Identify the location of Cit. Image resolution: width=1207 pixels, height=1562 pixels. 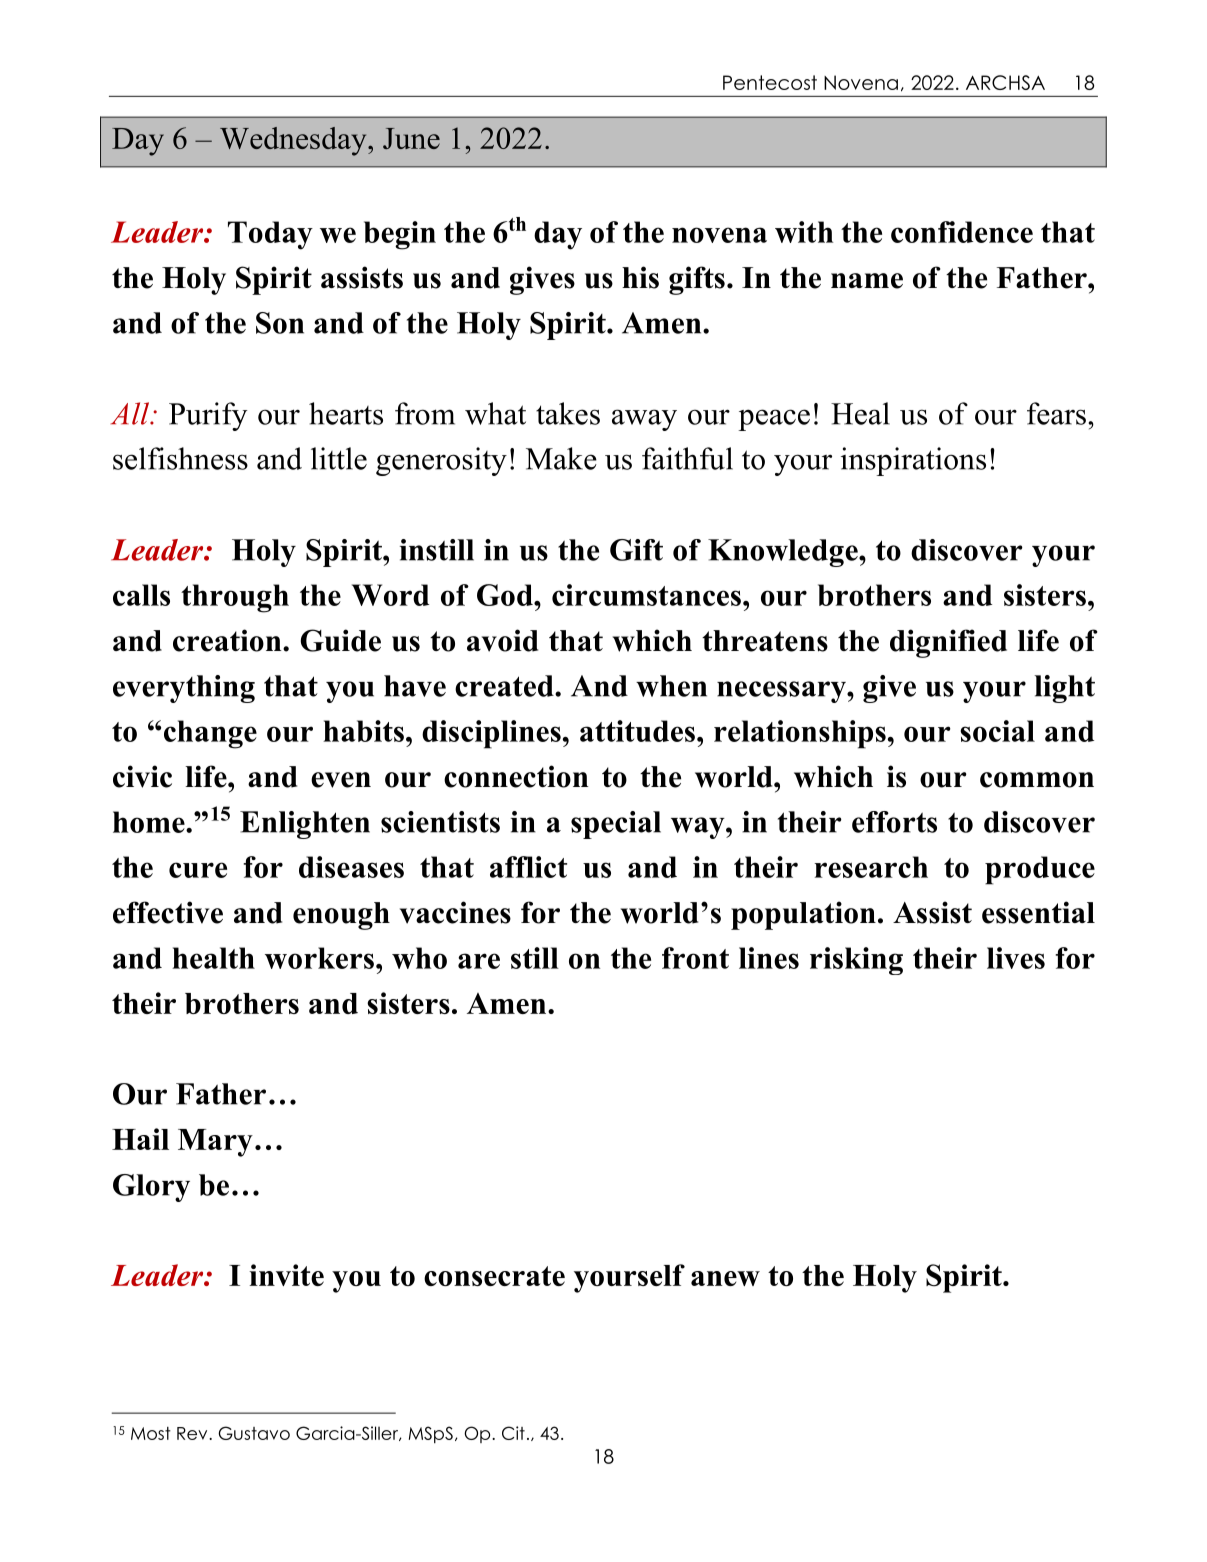
(513, 1433).
